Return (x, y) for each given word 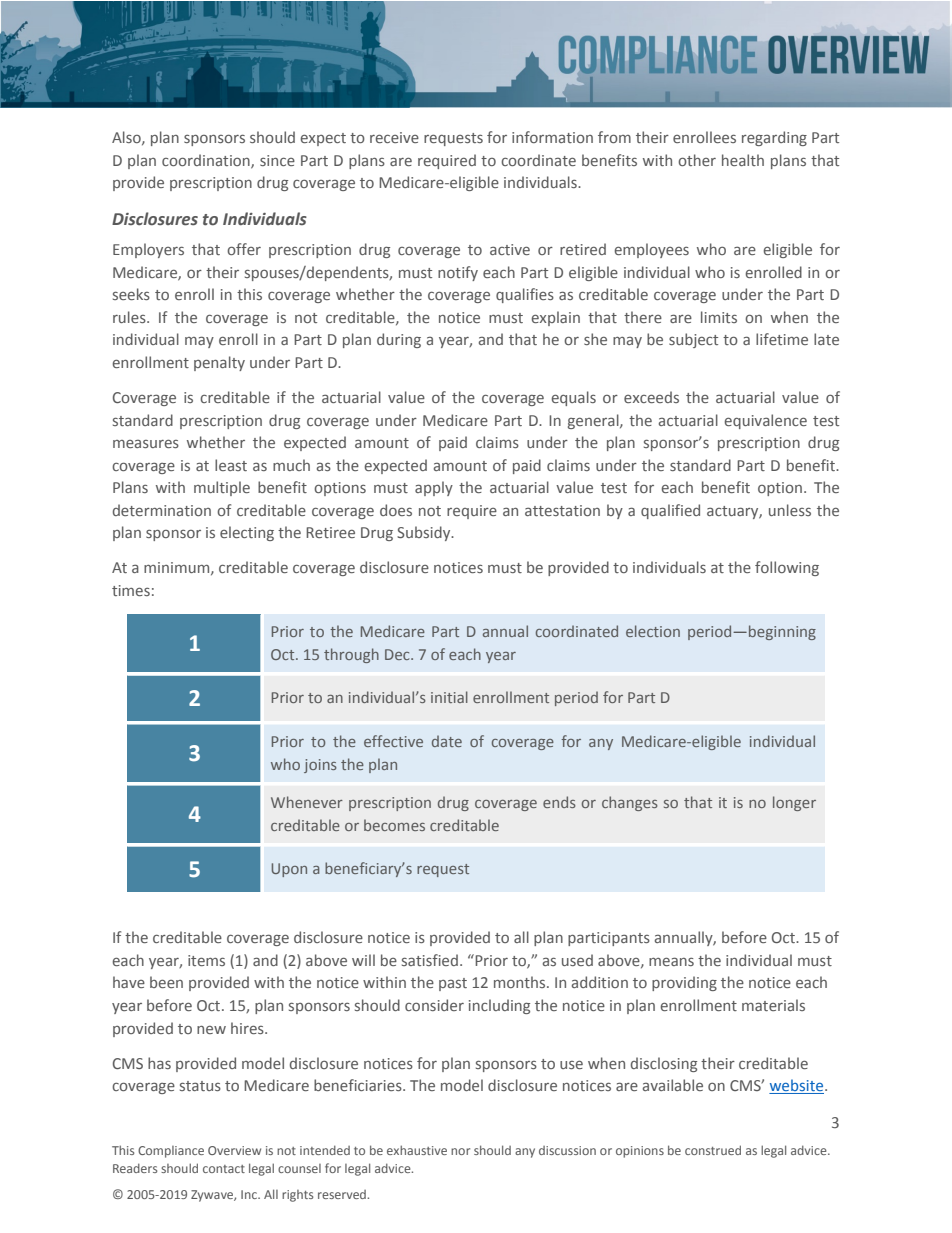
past (453, 984)
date (447, 741)
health (743, 160)
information (552, 137)
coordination (207, 161)
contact (224, 1169)
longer (794, 803)
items (206, 960)
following (787, 568)
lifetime (782, 339)
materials (773, 1005)
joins (320, 766)
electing (247, 533)
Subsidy (425, 533)
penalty (219, 363)
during (399, 340)
